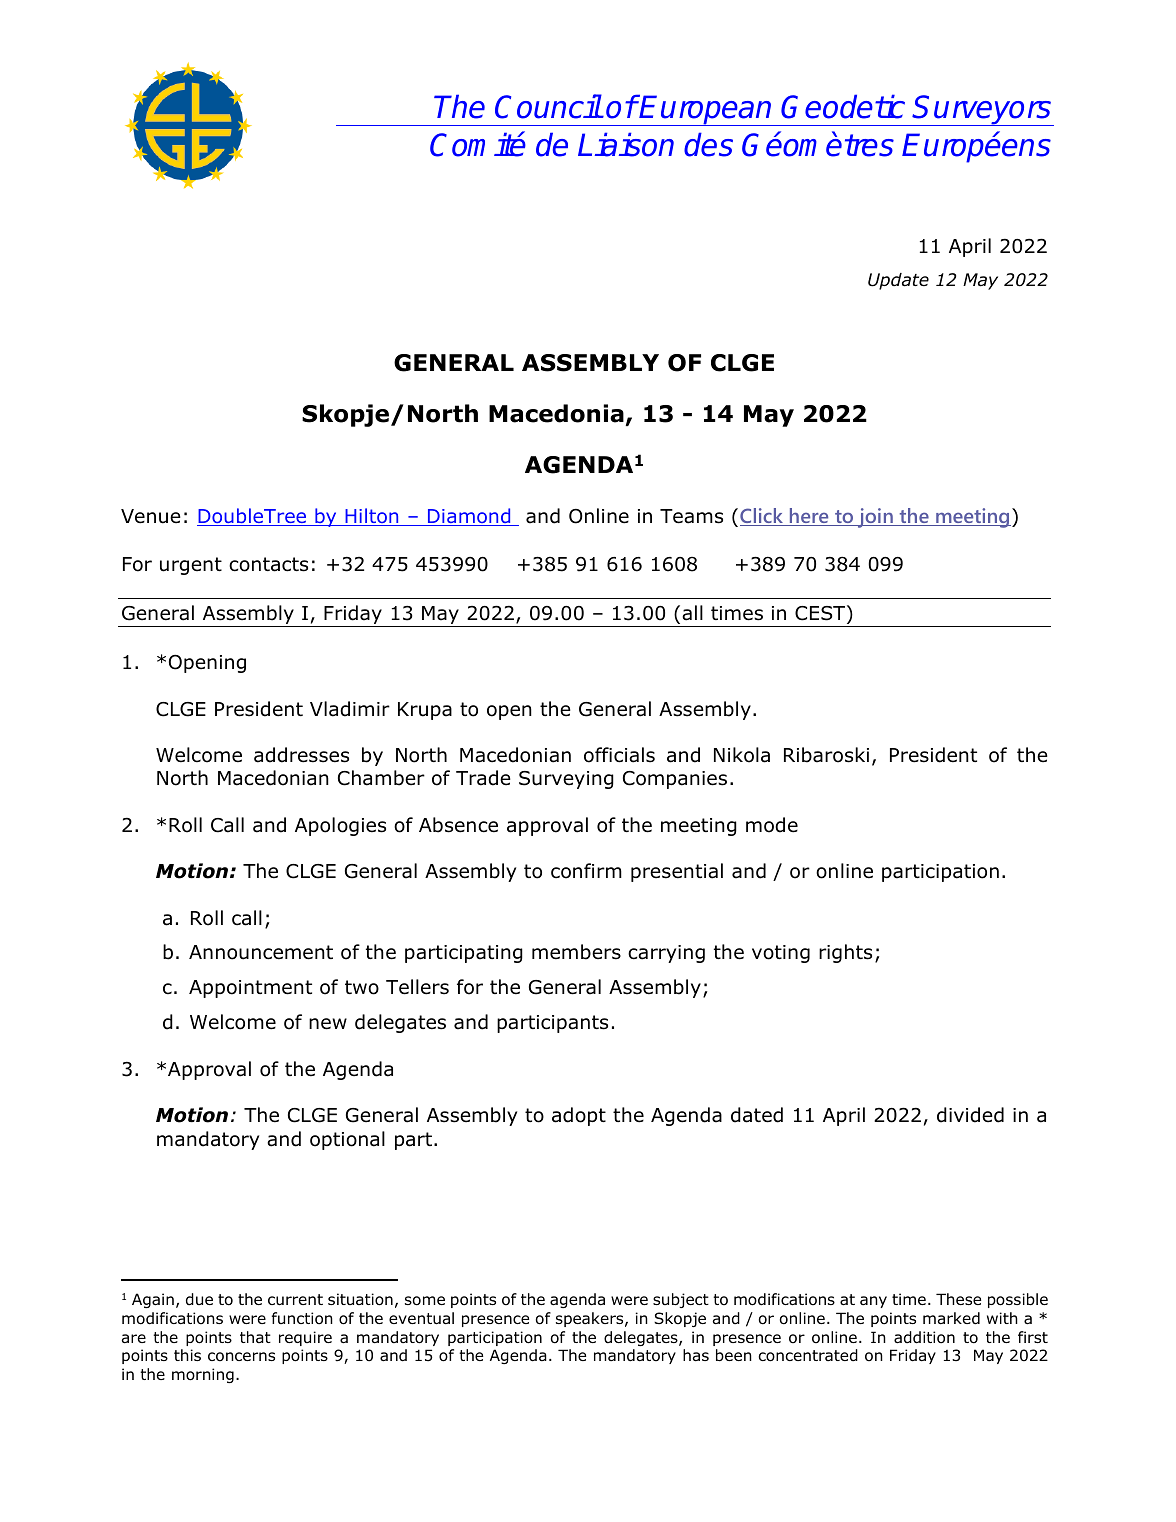 The image size is (1176, 1522). Describe the element at coordinates (626, 144) in the screenshot. I see `Liaison` at that location.
